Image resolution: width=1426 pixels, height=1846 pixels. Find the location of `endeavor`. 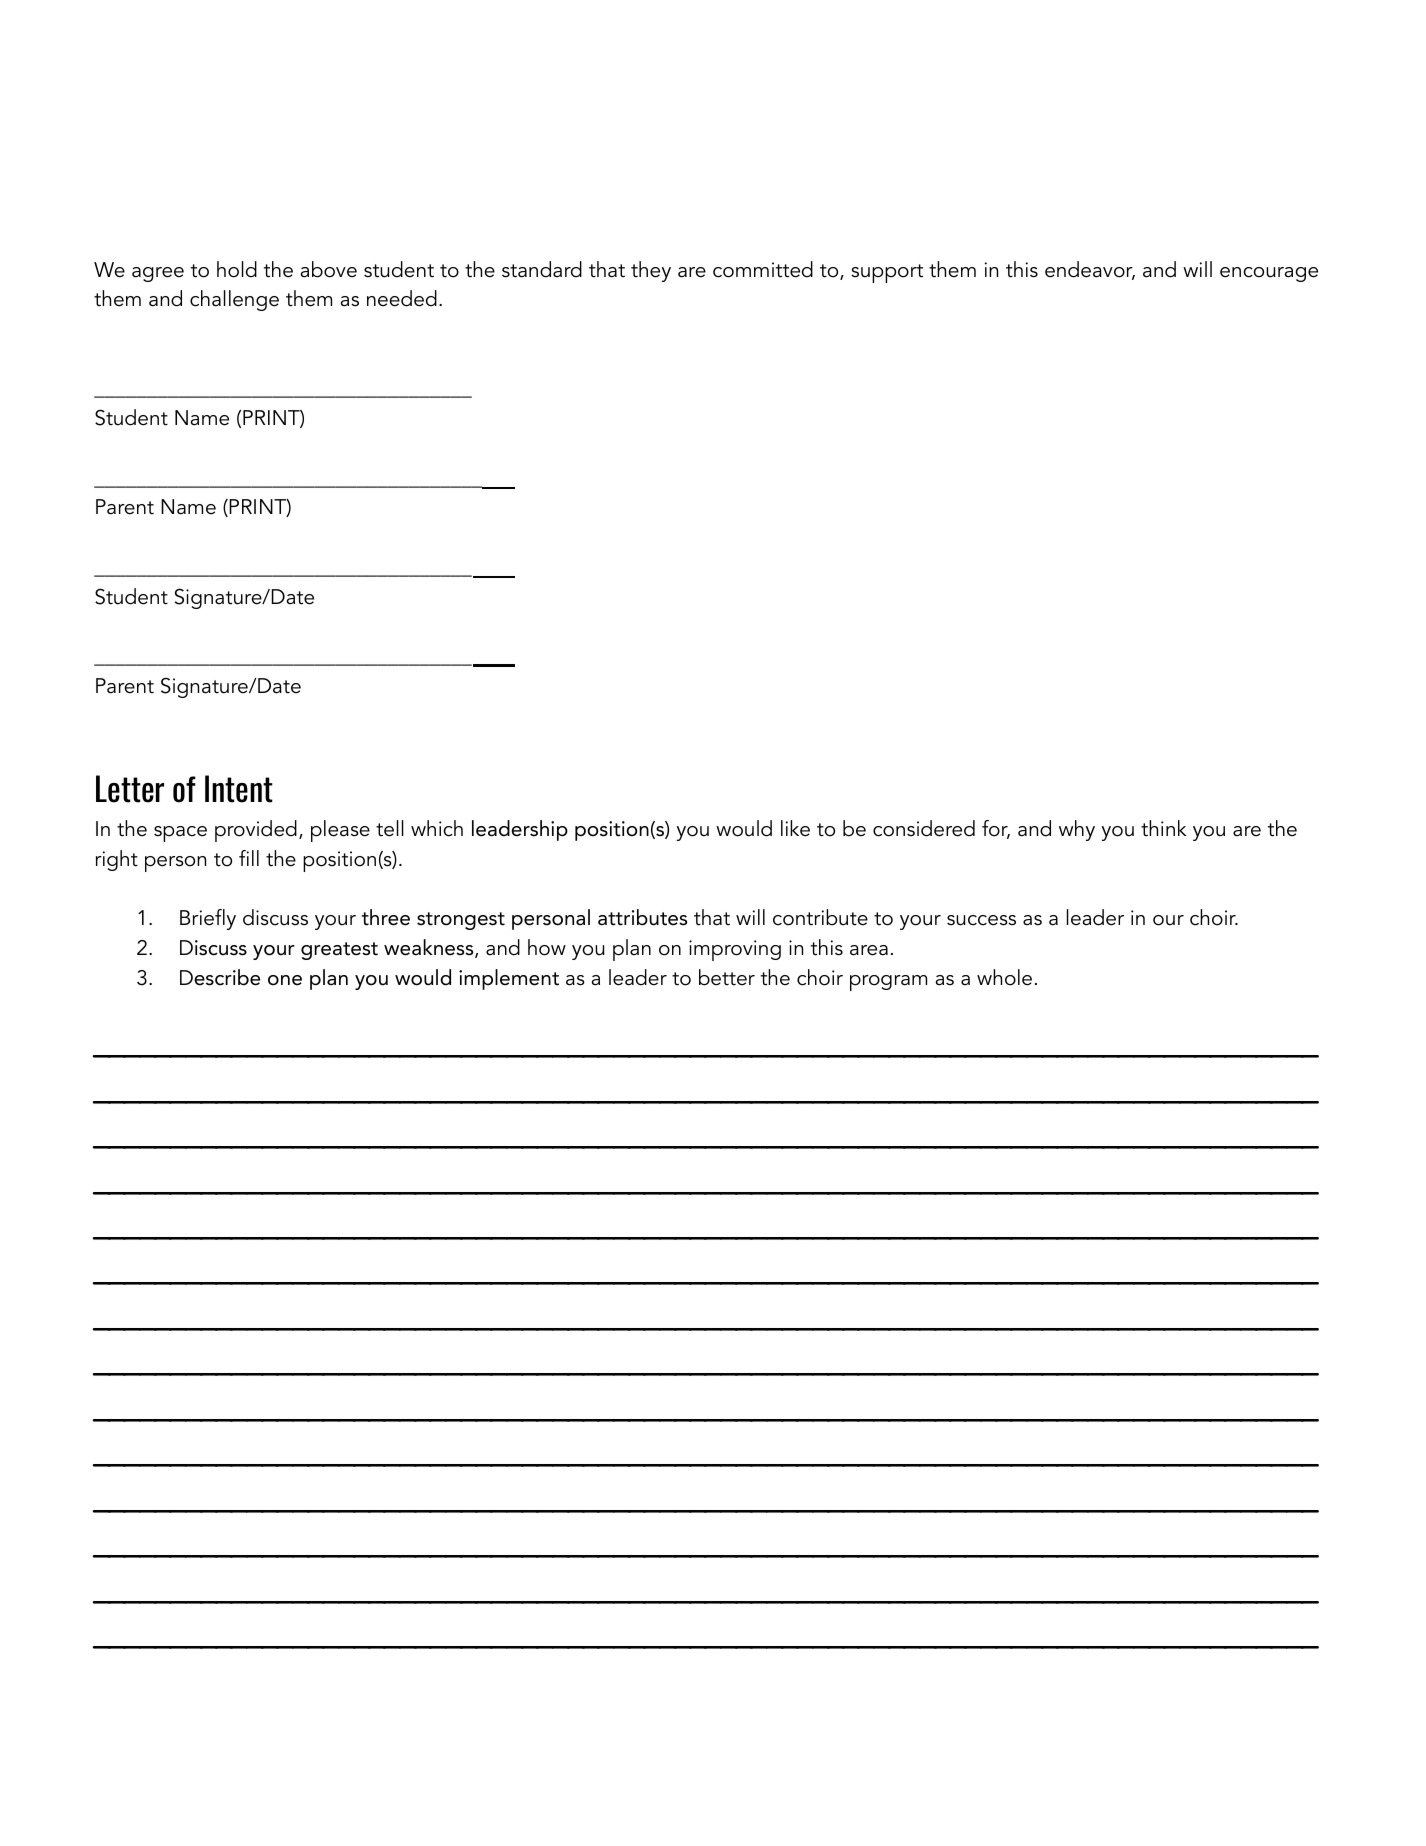

endeavor is located at coordinates (1090, 270).
